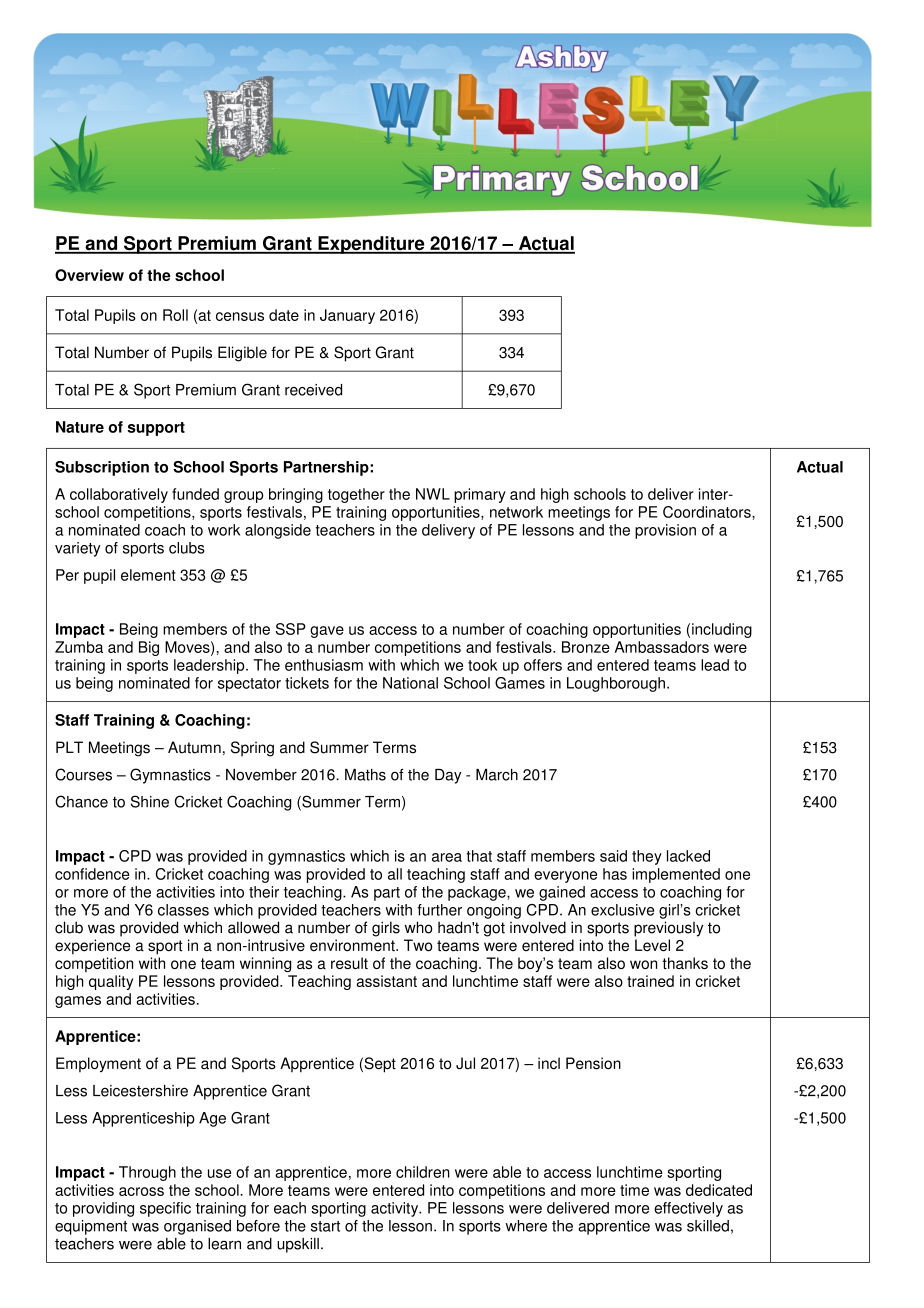  What do you see at coordinates (365, 775) in the screenshot?
I see `Maths` at bounding box center [365, 775].
